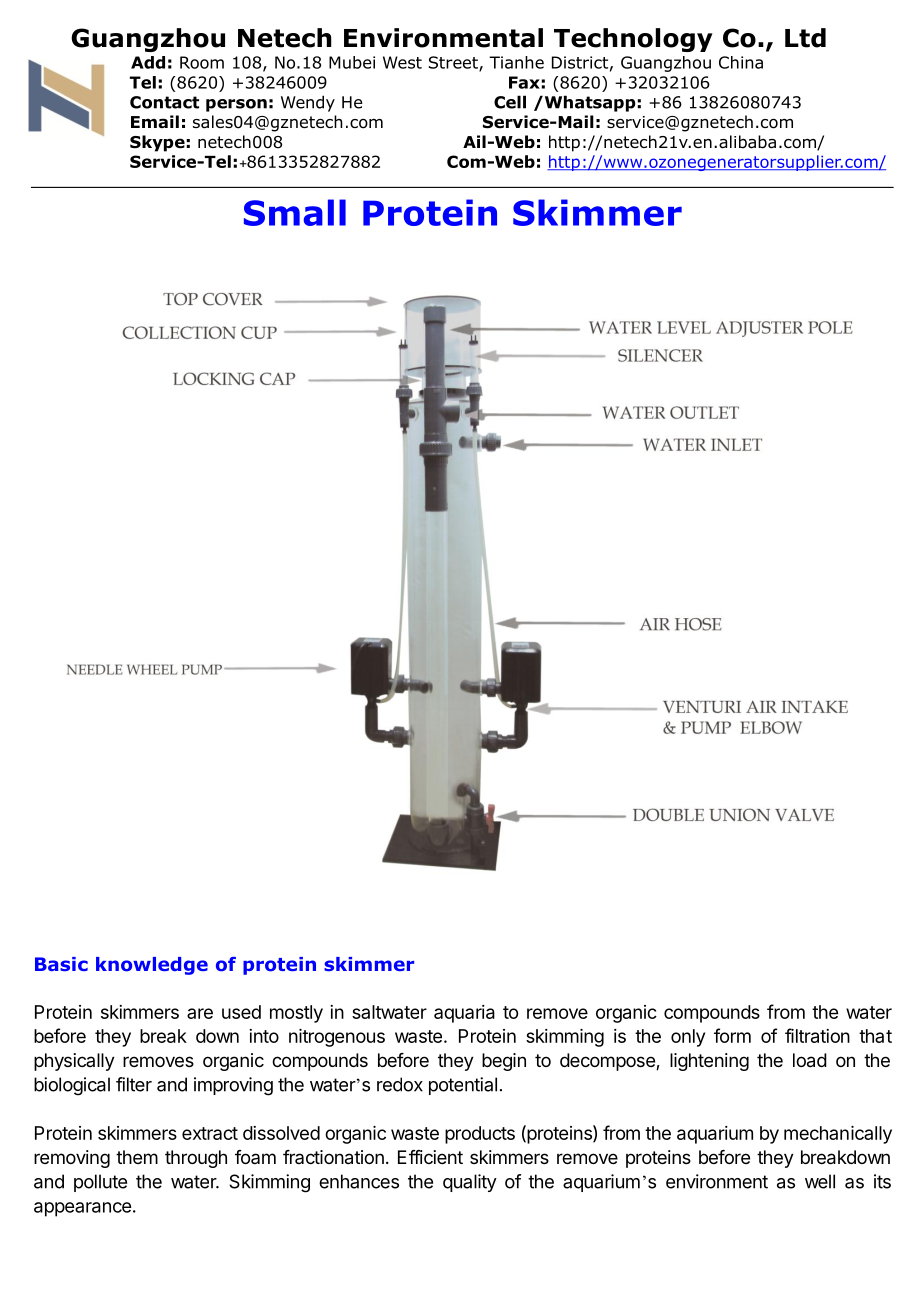  Describe the element at coordinates (741, 62) in the screenshot. I see `China` at that location.
